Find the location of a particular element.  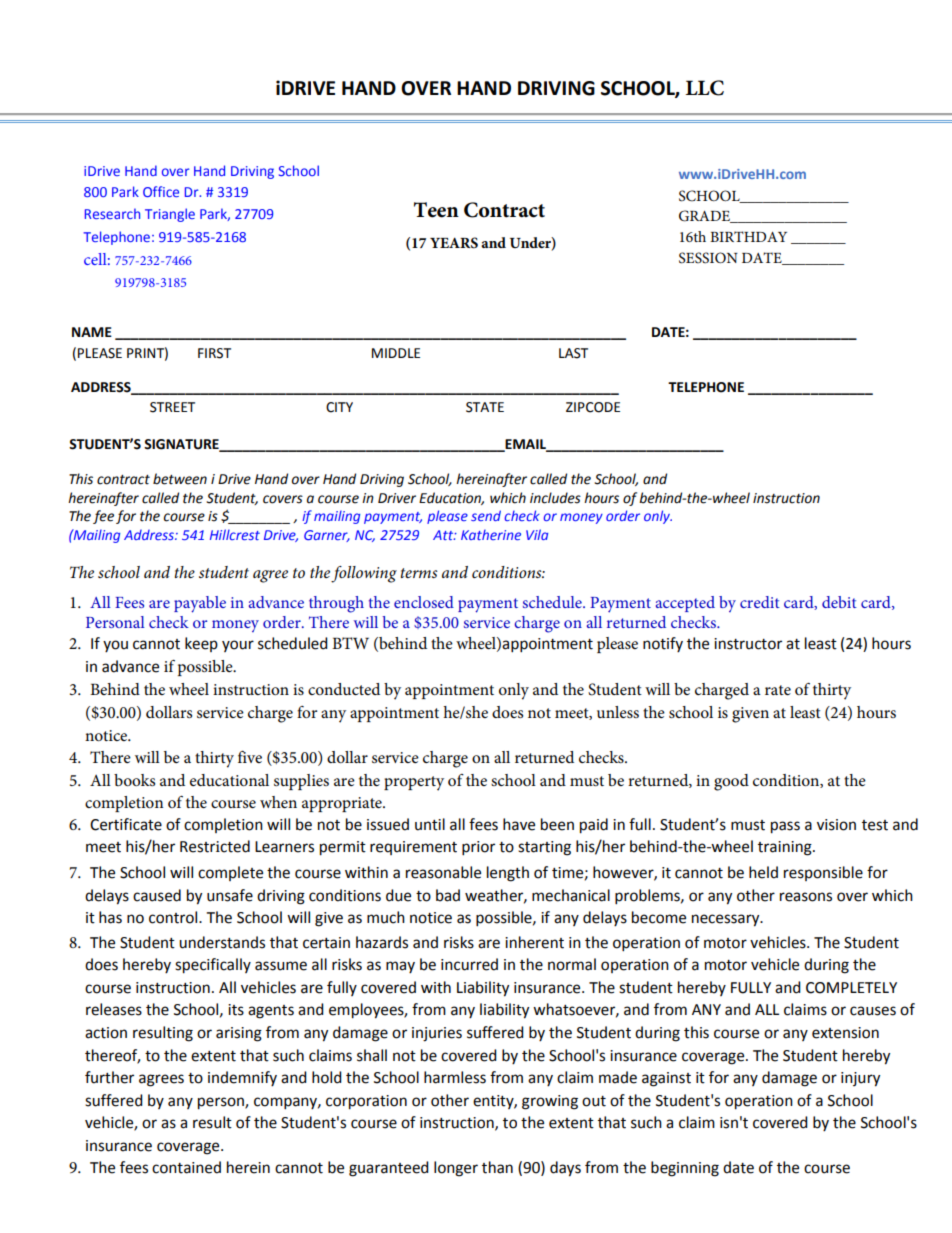

beginning is located at coordinates (685, 1169).
